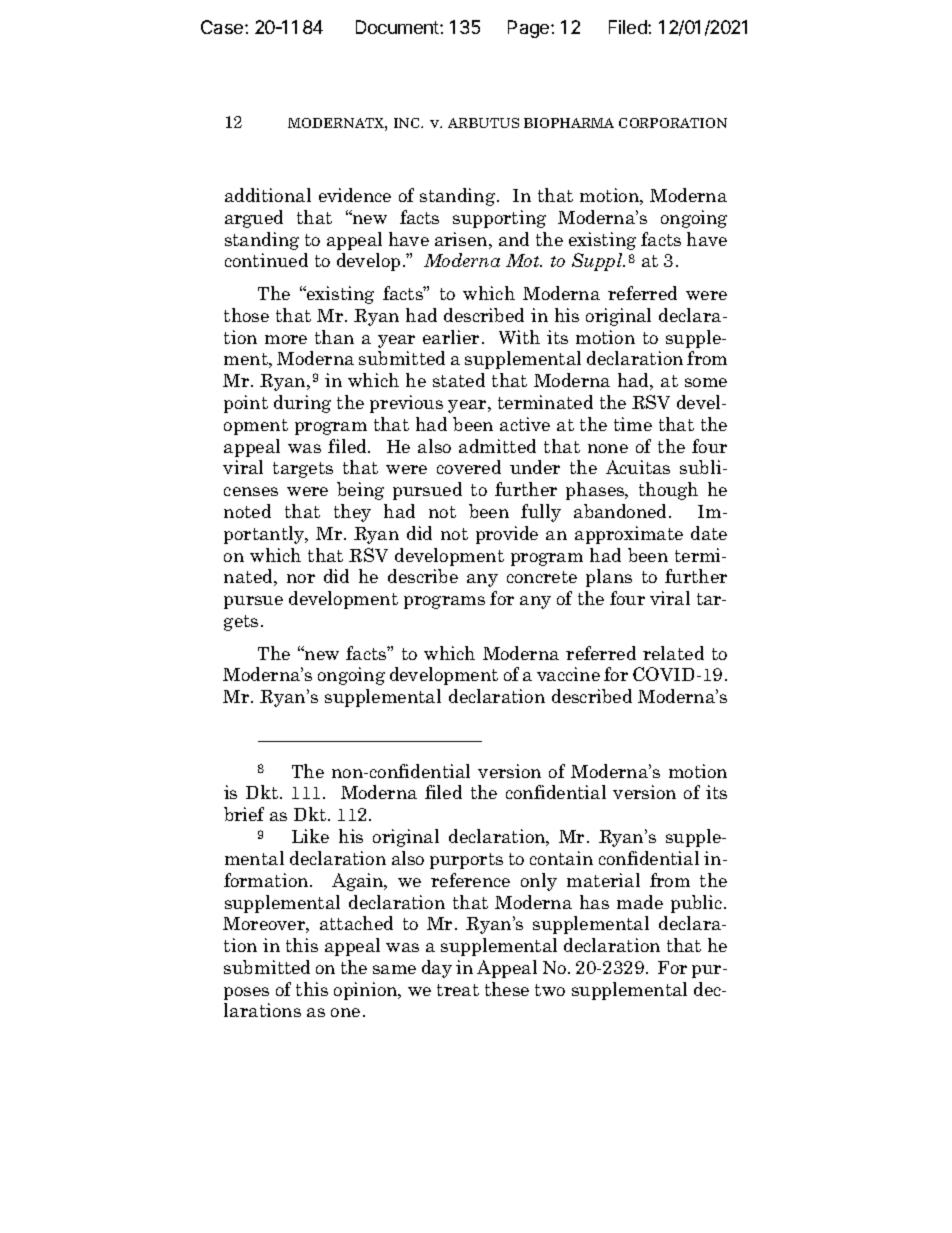 The image size is (952, 1233). I want to click on treat, so click(458, 990).
